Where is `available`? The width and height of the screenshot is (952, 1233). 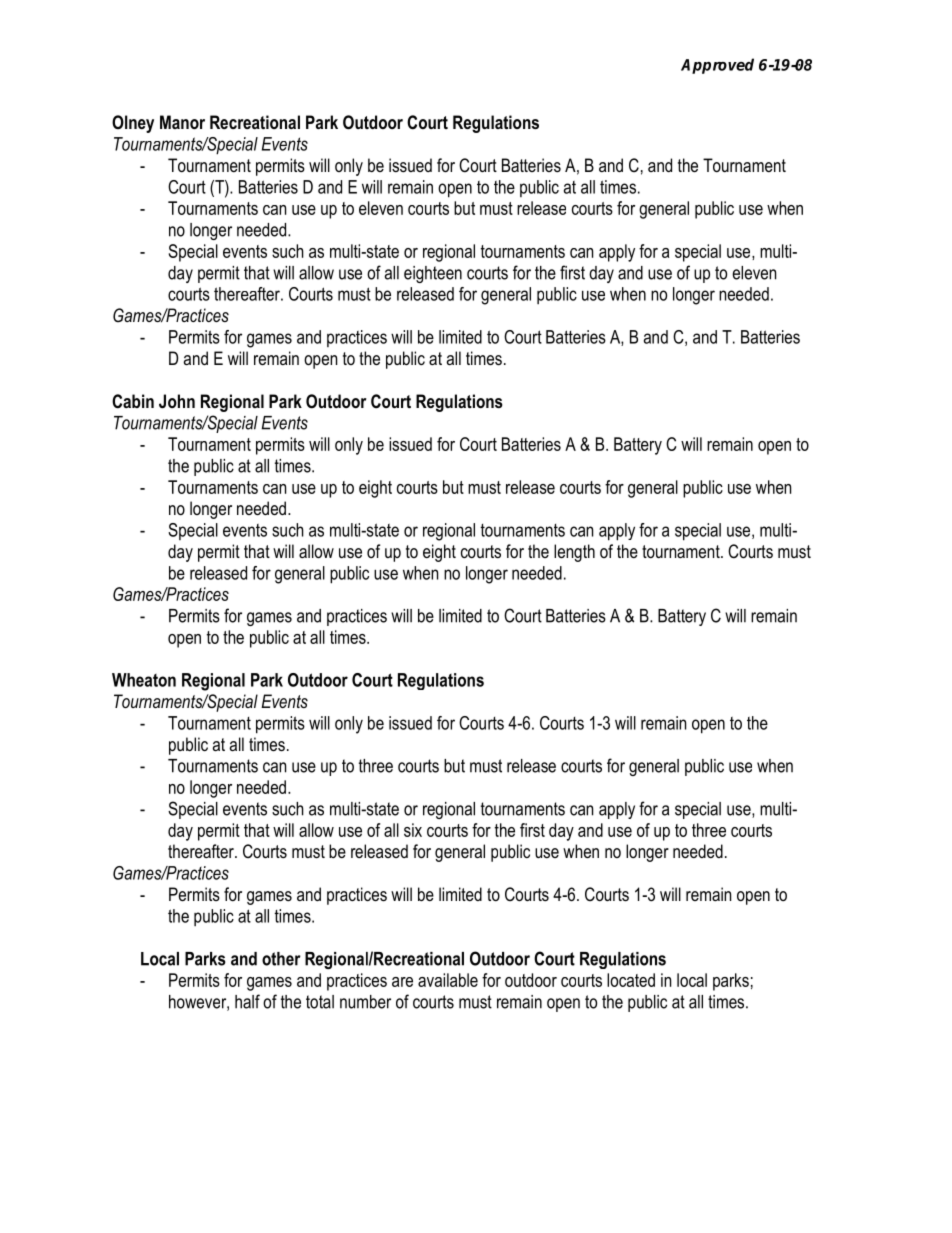
available is located at coordinates (448, 980).
